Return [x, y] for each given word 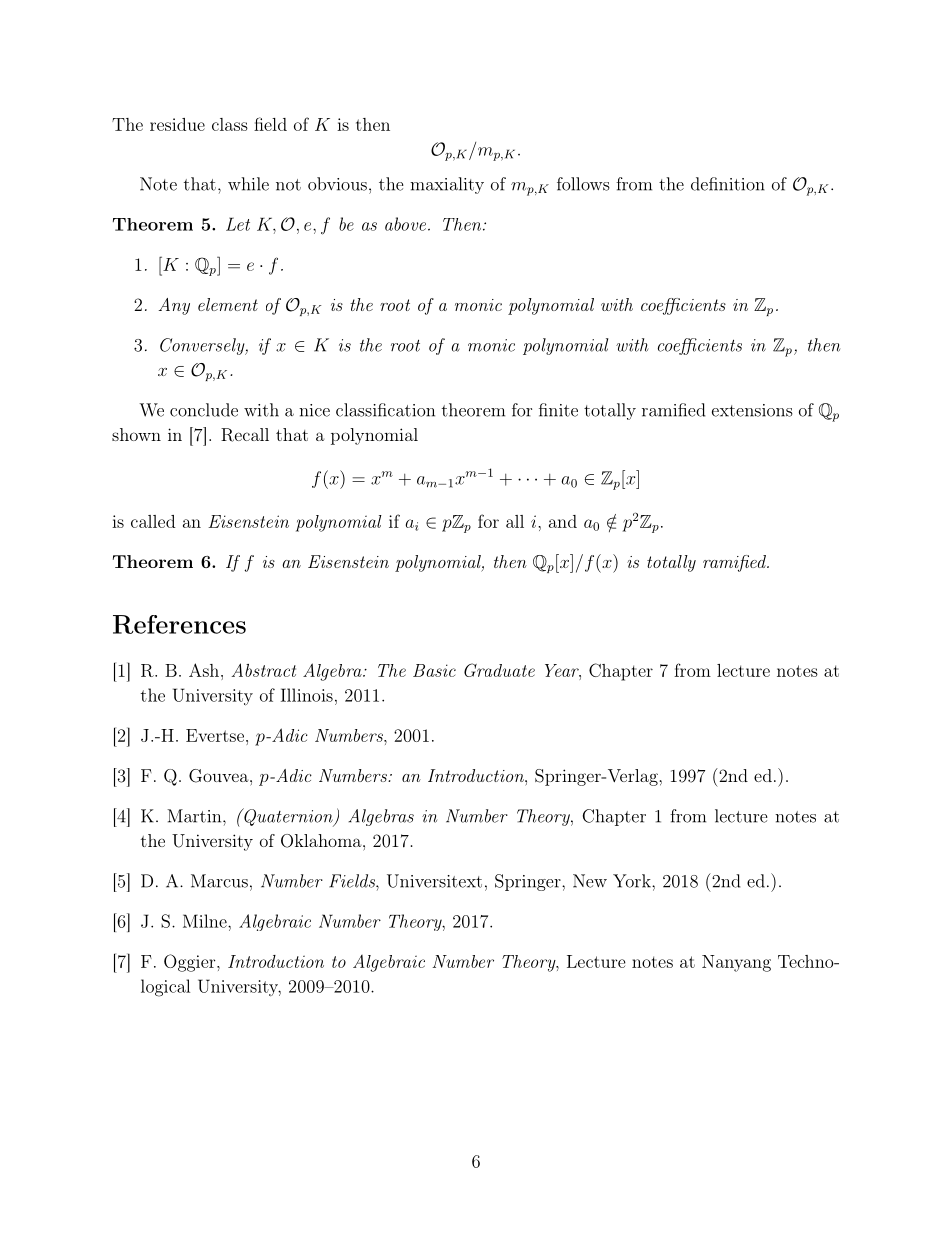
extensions [752, 410]
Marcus [219, 881]
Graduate [499, 670]
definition [728, 184]
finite [558, 410]
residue [177, 124]
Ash [204, 670]
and [563, 521]
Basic [434, 670]
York [633, 881]
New [590, 881]
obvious [337, 184]
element [228, 304]
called [153, 521]
